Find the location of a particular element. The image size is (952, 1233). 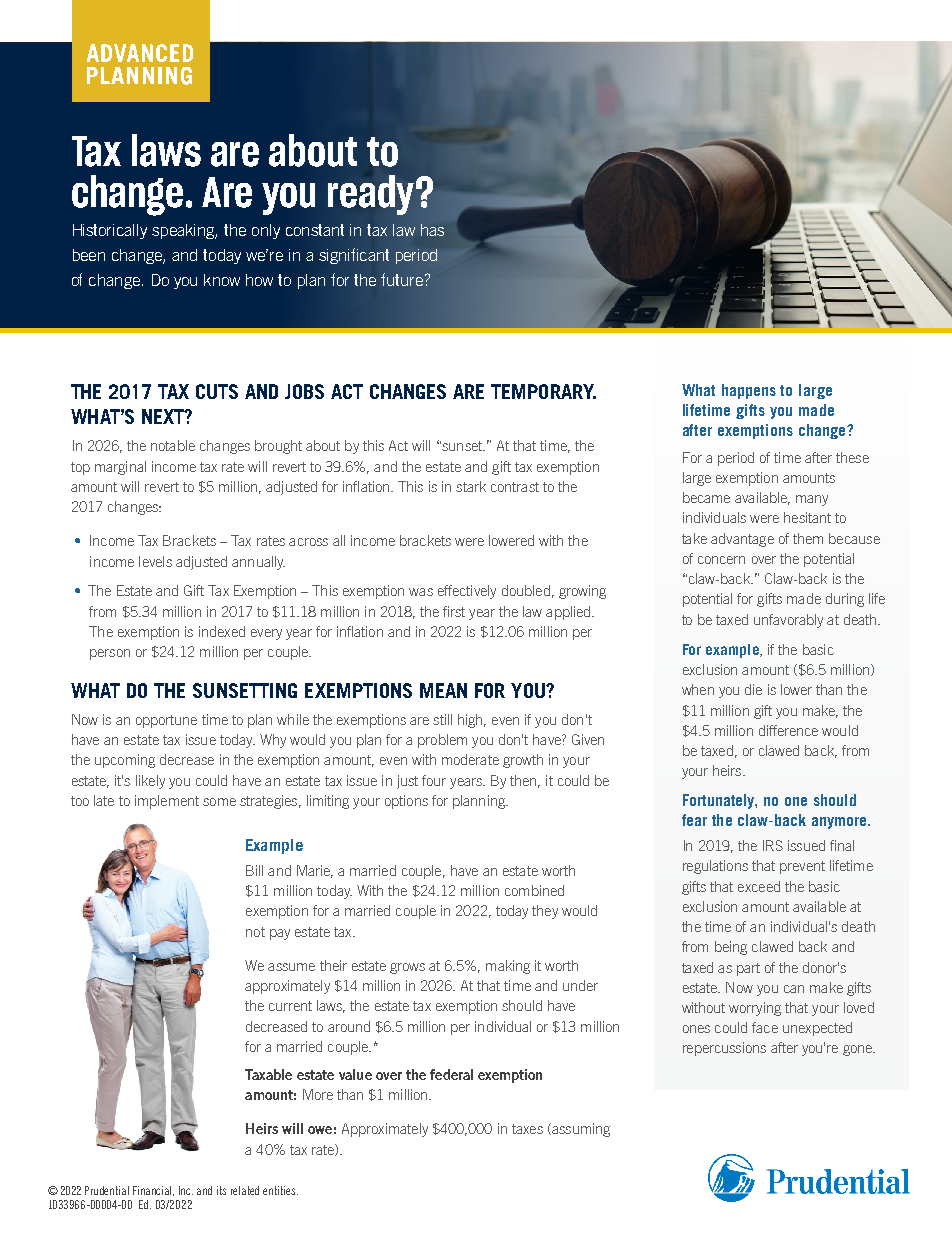

die is located at coordinates (753, 689).
